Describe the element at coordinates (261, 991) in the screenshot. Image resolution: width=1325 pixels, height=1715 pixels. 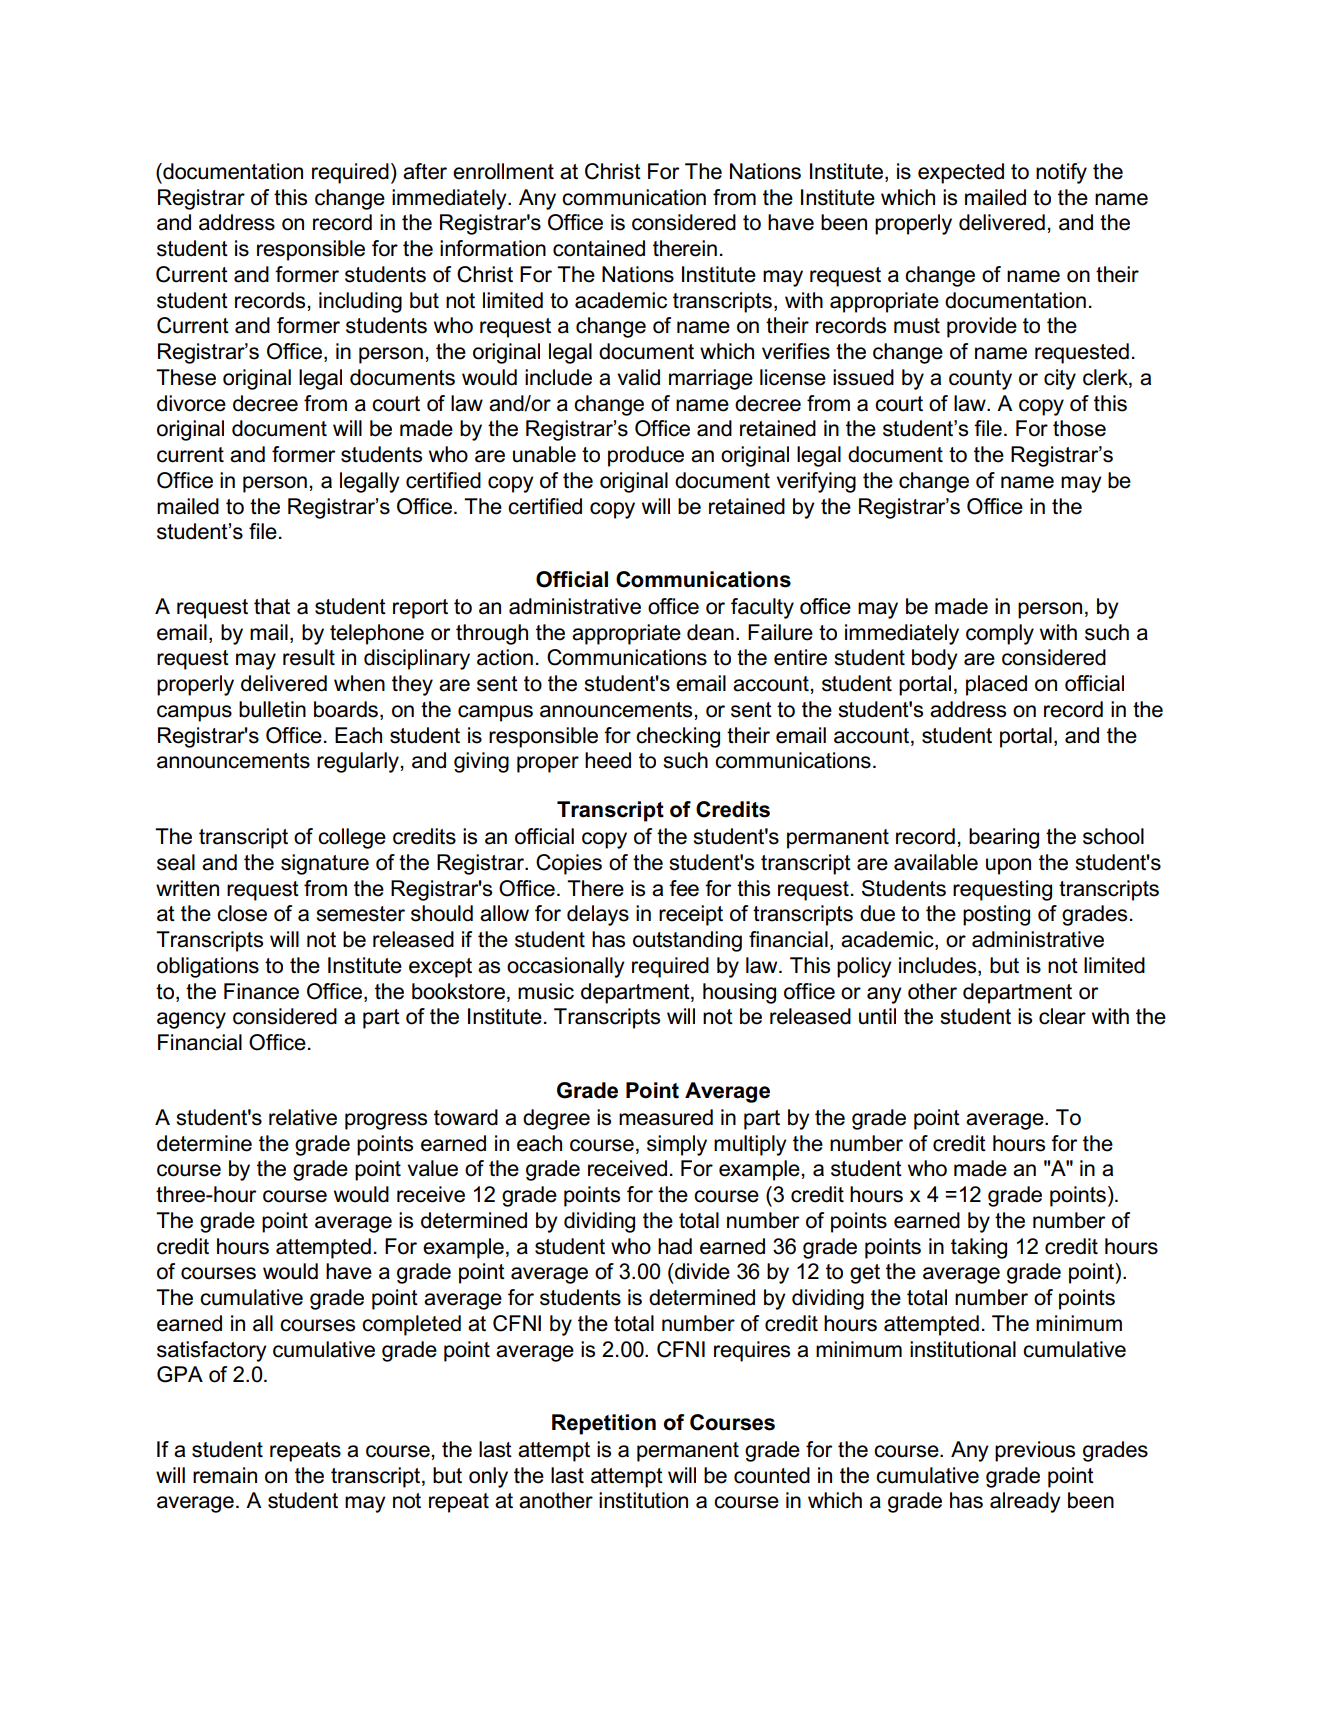
I see `Finance` at that location.
